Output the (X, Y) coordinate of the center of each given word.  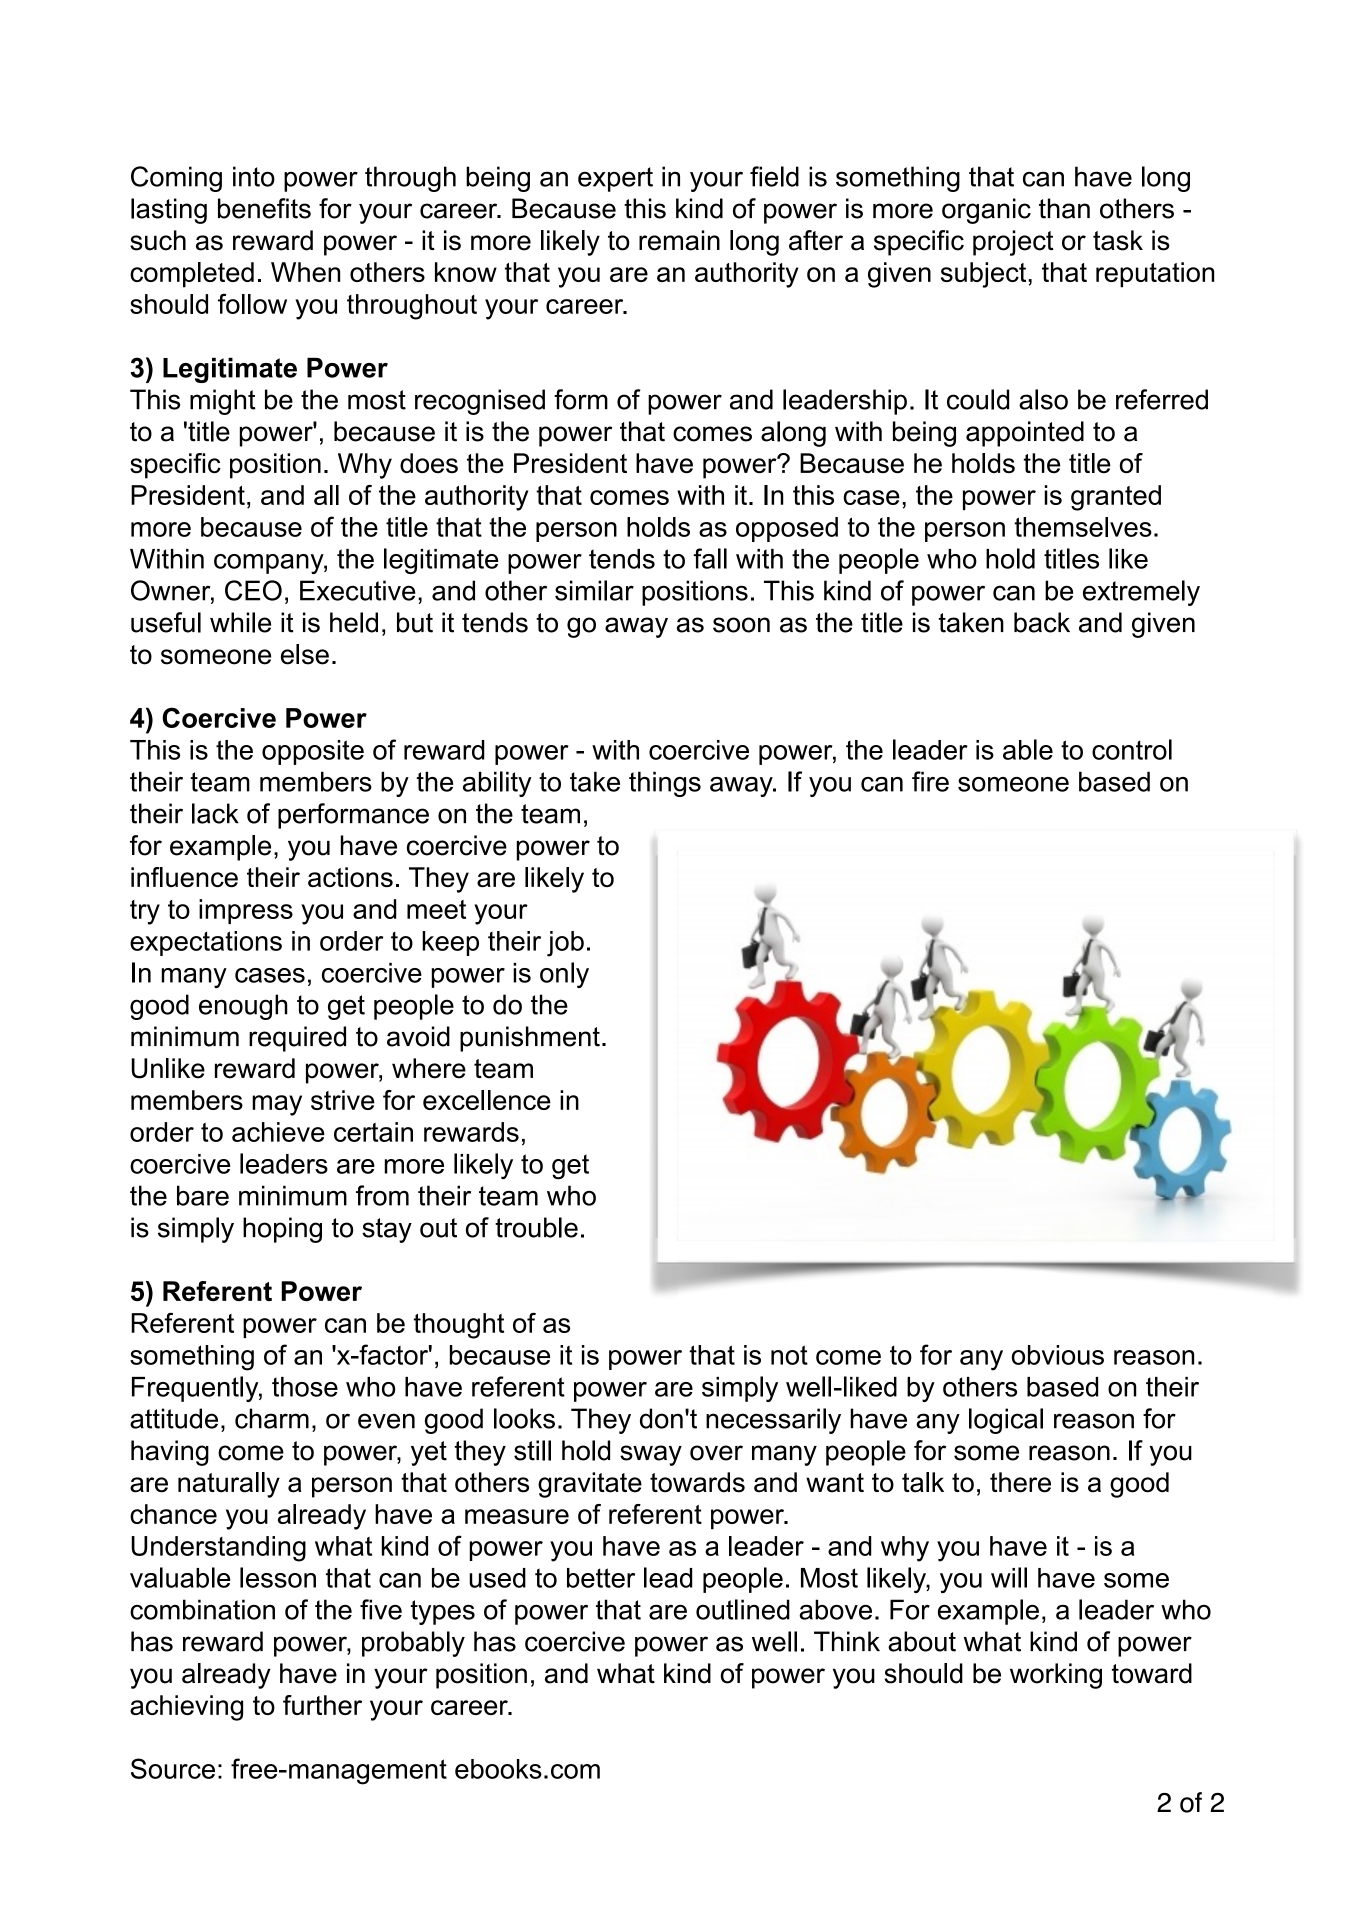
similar (594, 590)
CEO (253, 590)
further (322, 1705)
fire (930, 781)
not (789, 1355)
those (305, 1387)
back (1042, 622)
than (1064, 208)
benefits (264, 208)
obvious (1058, 1355)
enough (243, 1007)
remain (679, 240)
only (564, 975)
